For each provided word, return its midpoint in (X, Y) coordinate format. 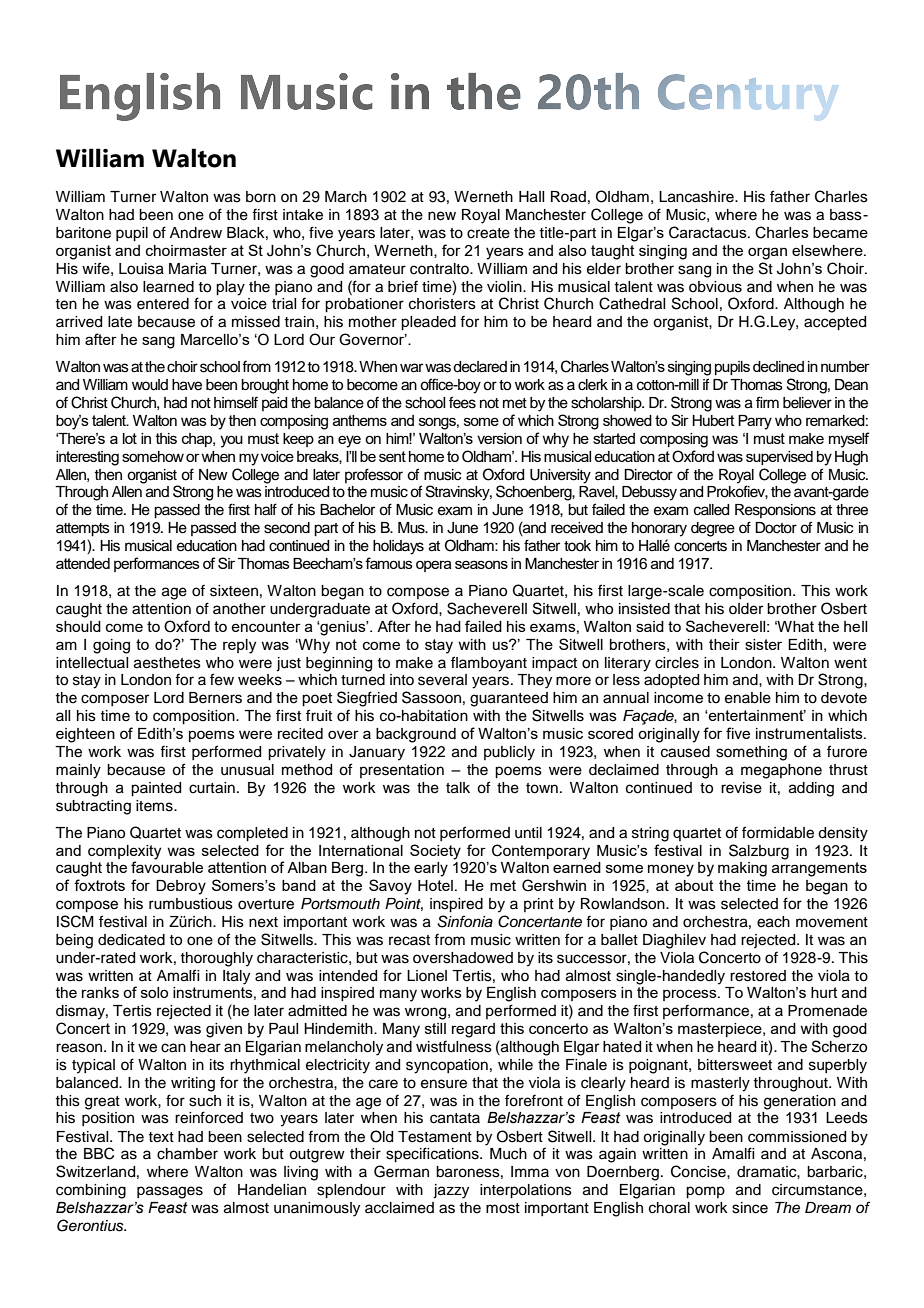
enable (748, 698)
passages (170, 1192)
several (442, 680)
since (750, 1208)
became (840, 232)
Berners (215, 698)
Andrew (196, 233)
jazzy (451, 1191)
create (488, 233)
